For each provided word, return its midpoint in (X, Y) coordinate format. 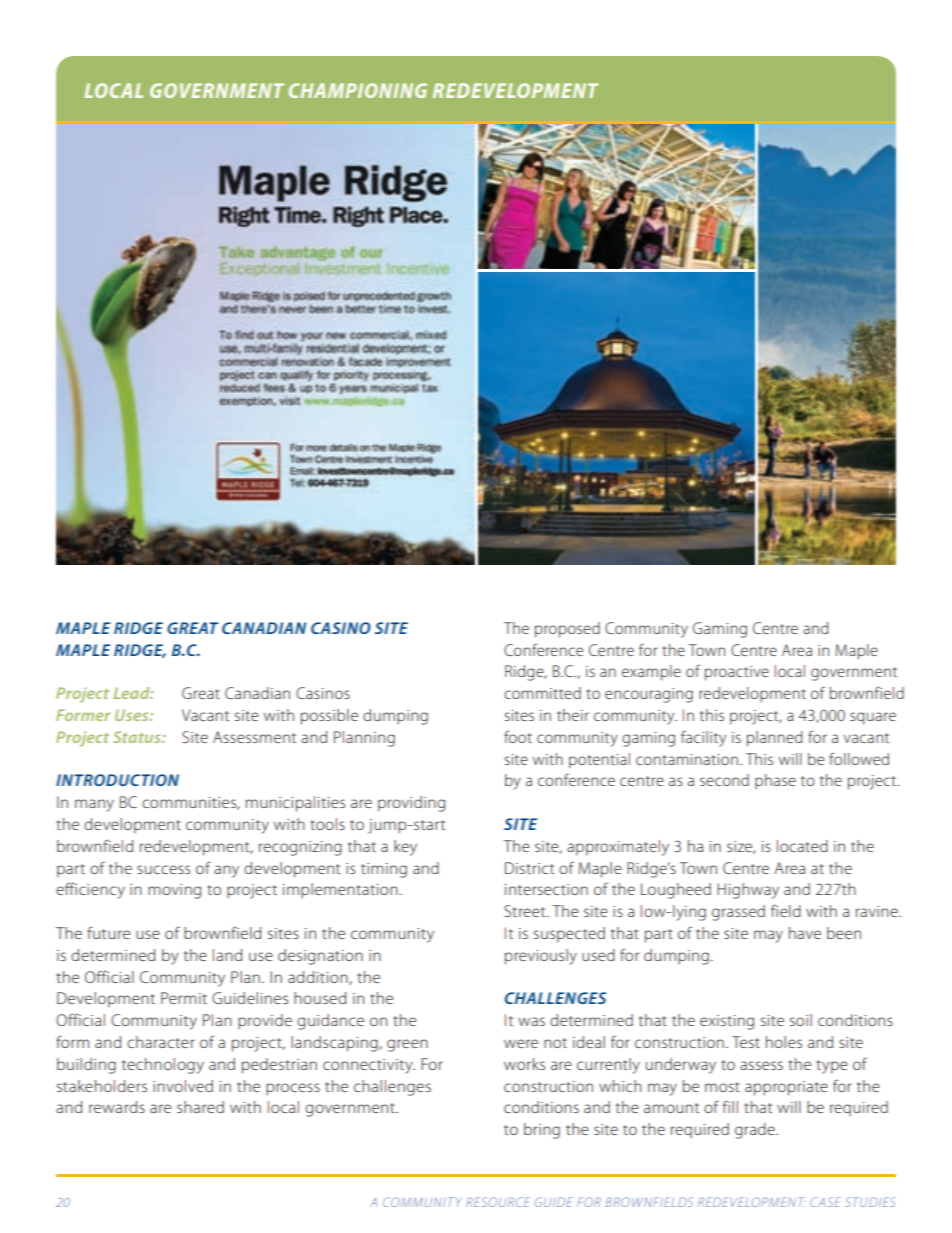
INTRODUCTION (117, 780)
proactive (737, 673)
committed (542, 693)
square (873, 718)
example (651, 673)
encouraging (649, 695)
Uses (133, 715)
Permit (184, 998)
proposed (567, 630)
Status (138, 737)
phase (775, 781)
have (805, 933)
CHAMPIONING (358, 90)
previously (541, 957)
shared (200, 1107)
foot (518, 737)
